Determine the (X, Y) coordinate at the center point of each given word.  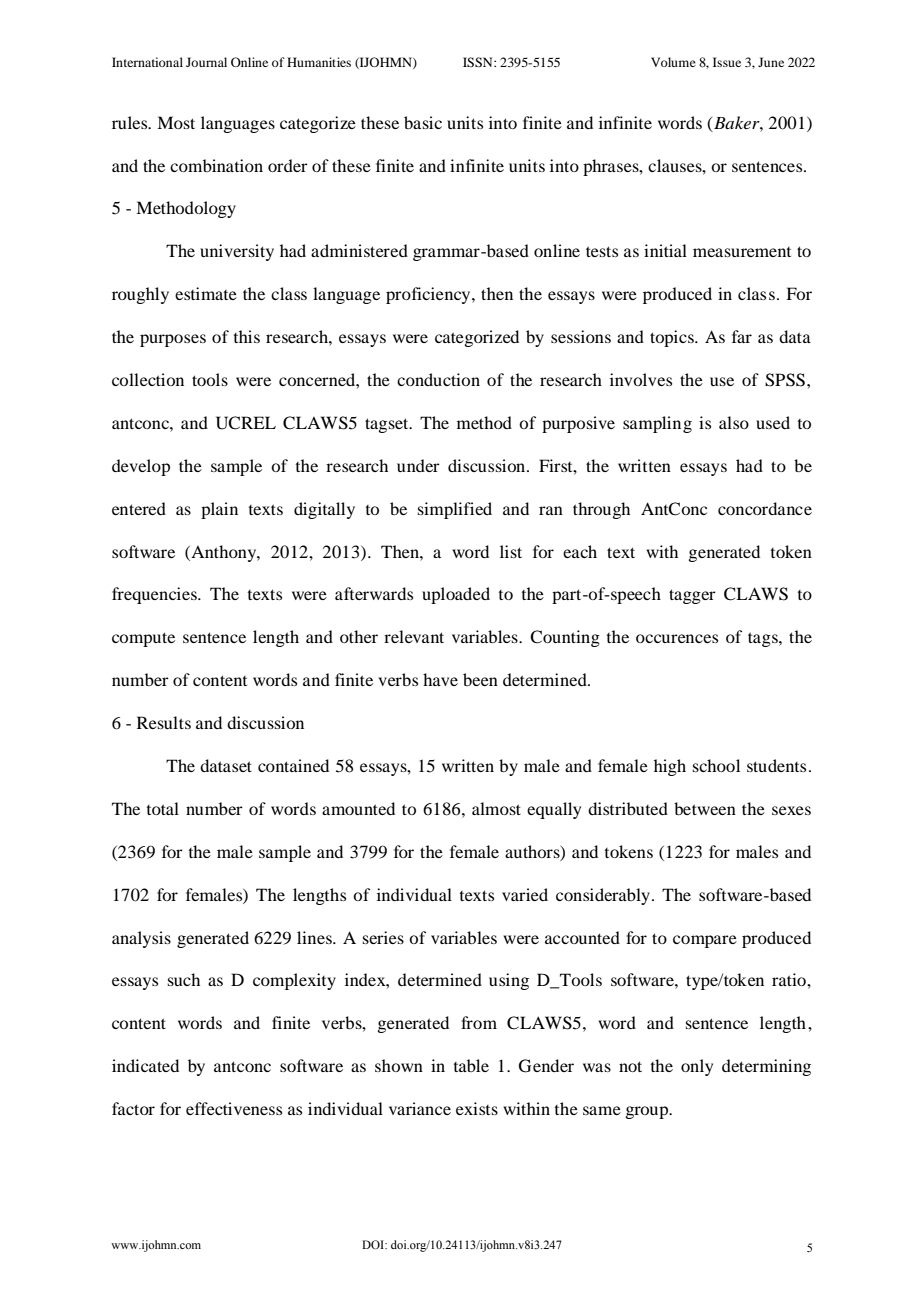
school (716, 765)
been (480, 679)
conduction (438, 379)
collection (148, 379)
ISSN (479, 62)
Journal (206, 62)
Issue (727, 62)
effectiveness (234, 1108)
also (734, 422)
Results (164, 722)
